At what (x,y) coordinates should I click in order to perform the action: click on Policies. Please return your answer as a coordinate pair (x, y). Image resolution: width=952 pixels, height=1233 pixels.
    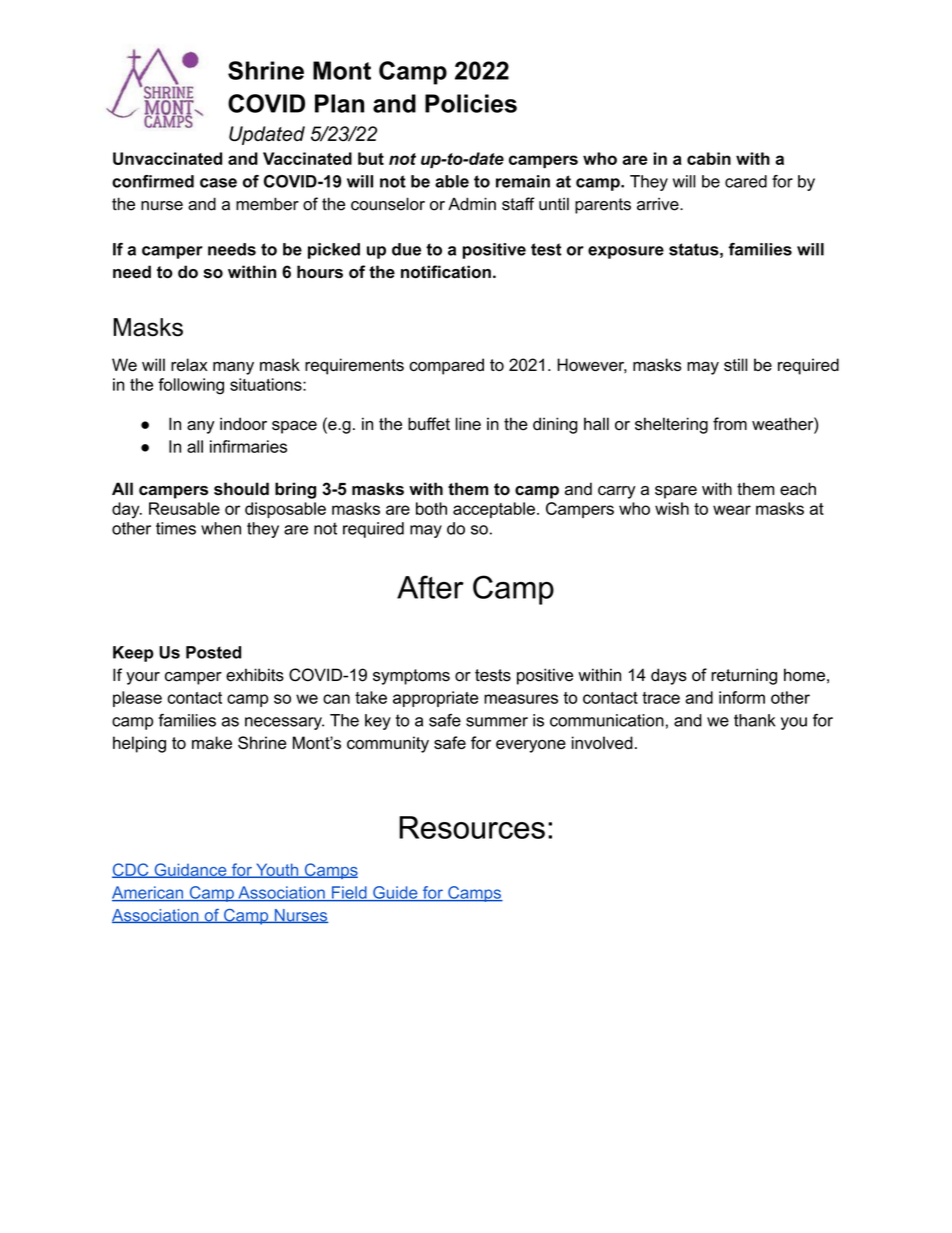
    Looking at the image, I should click on (471, 103).
